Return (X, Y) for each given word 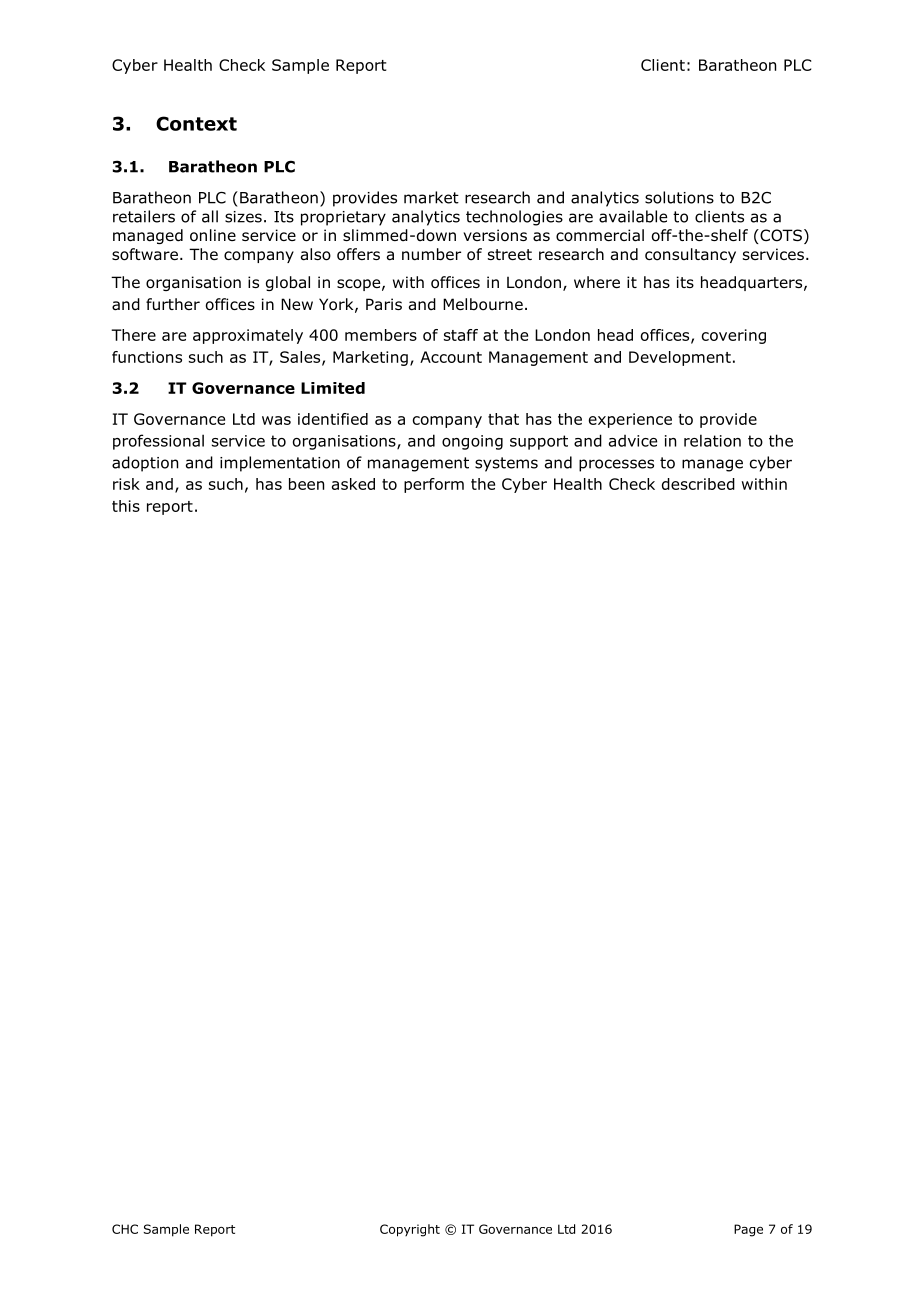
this (126, 506)
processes (616, 465)
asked (353, 484)
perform (434, 485)
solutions (679, 197)
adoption (145, 464)
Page (748, 1230)
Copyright (410, 1230)
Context (196, 123)
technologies (514, 218)
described (698, 484)
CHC (125, 1229)
